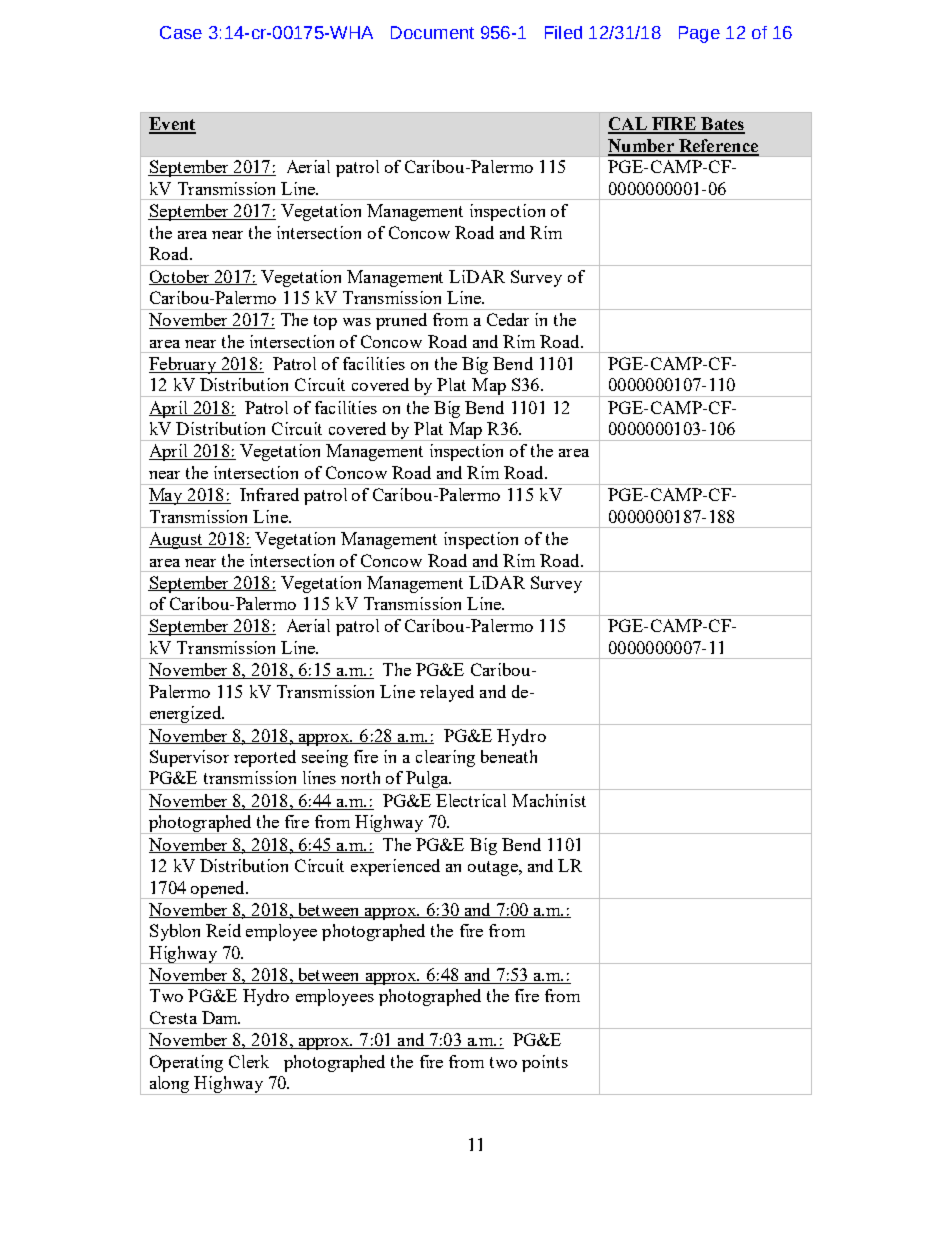  I want to click on Machinist, so click(549, 800).
